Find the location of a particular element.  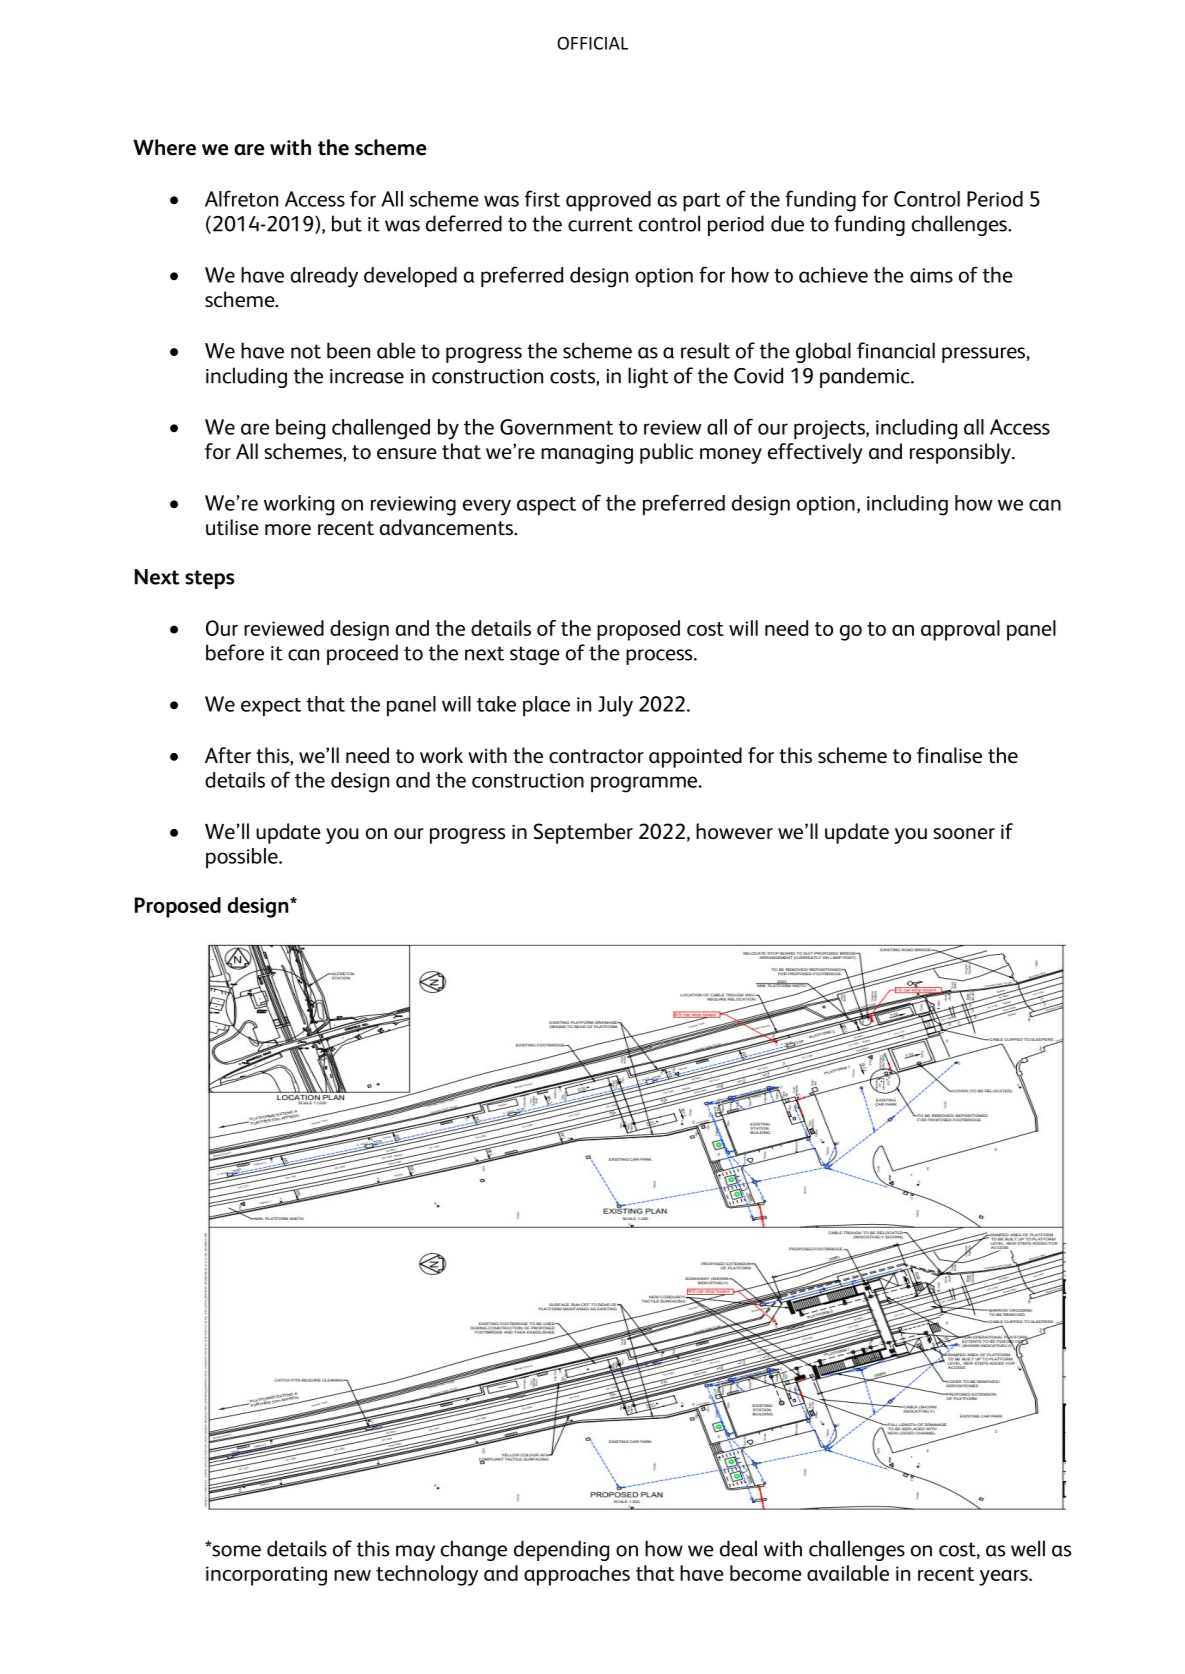

responsibly is located at coordinates (961, 453).
